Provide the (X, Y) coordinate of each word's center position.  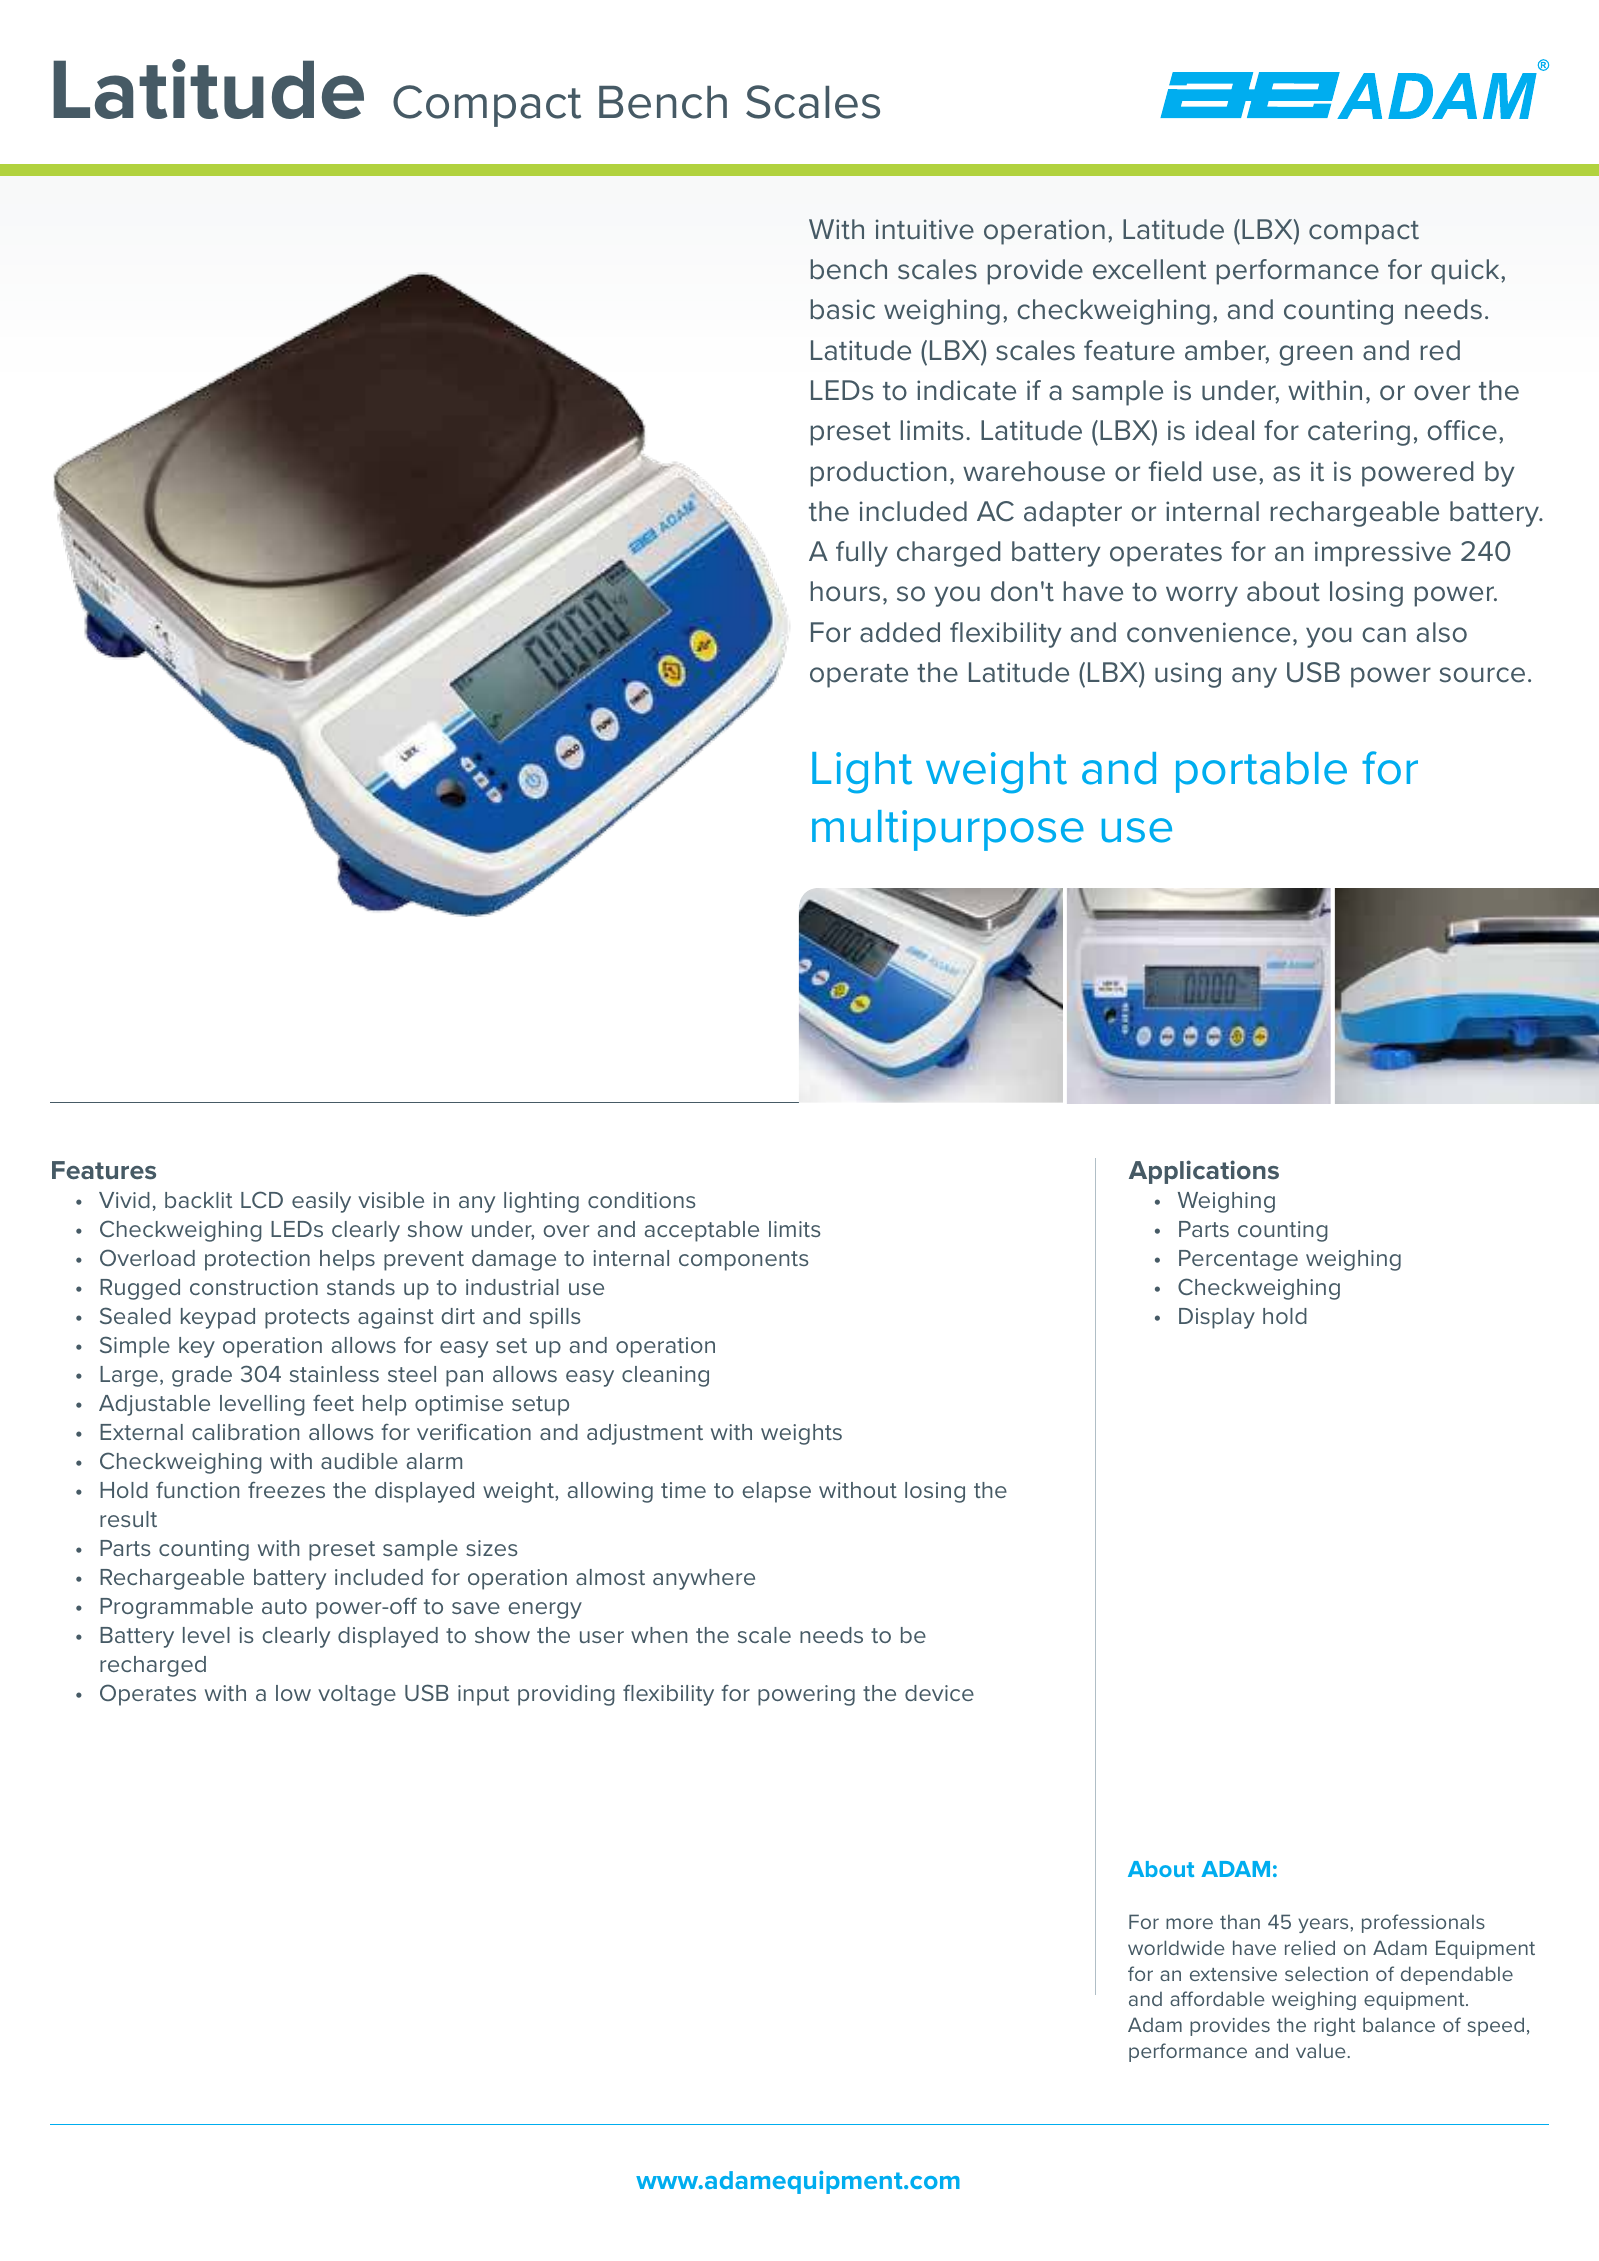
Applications (1204, 1172)
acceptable (702, 1231)
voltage (357, 1695)
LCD (262, 1199)
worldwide (1176, 1947)
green (1316, 355)
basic (843, 309)
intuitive (925, 229)
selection (1326, 1973)
